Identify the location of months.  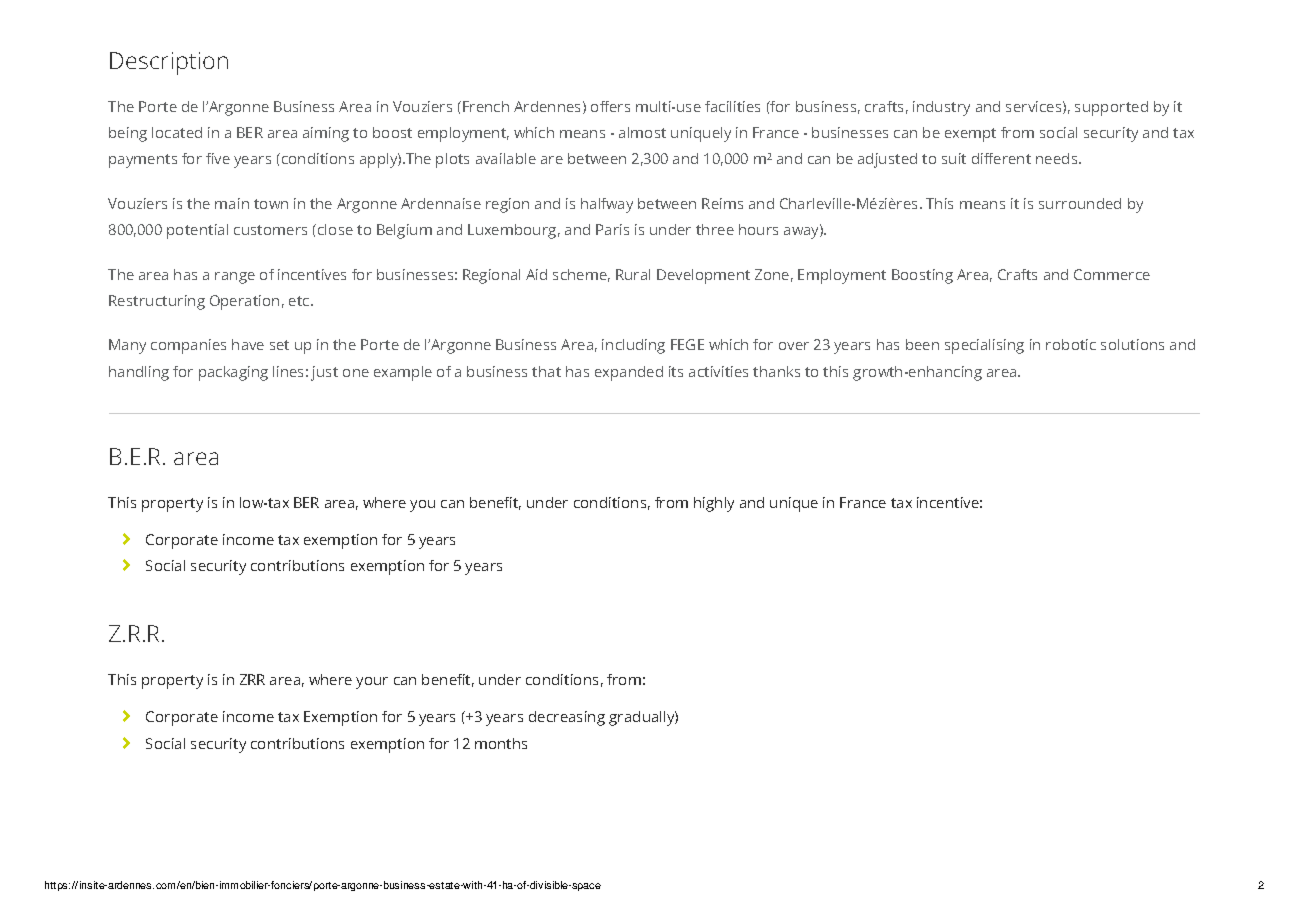
(501, 743).
